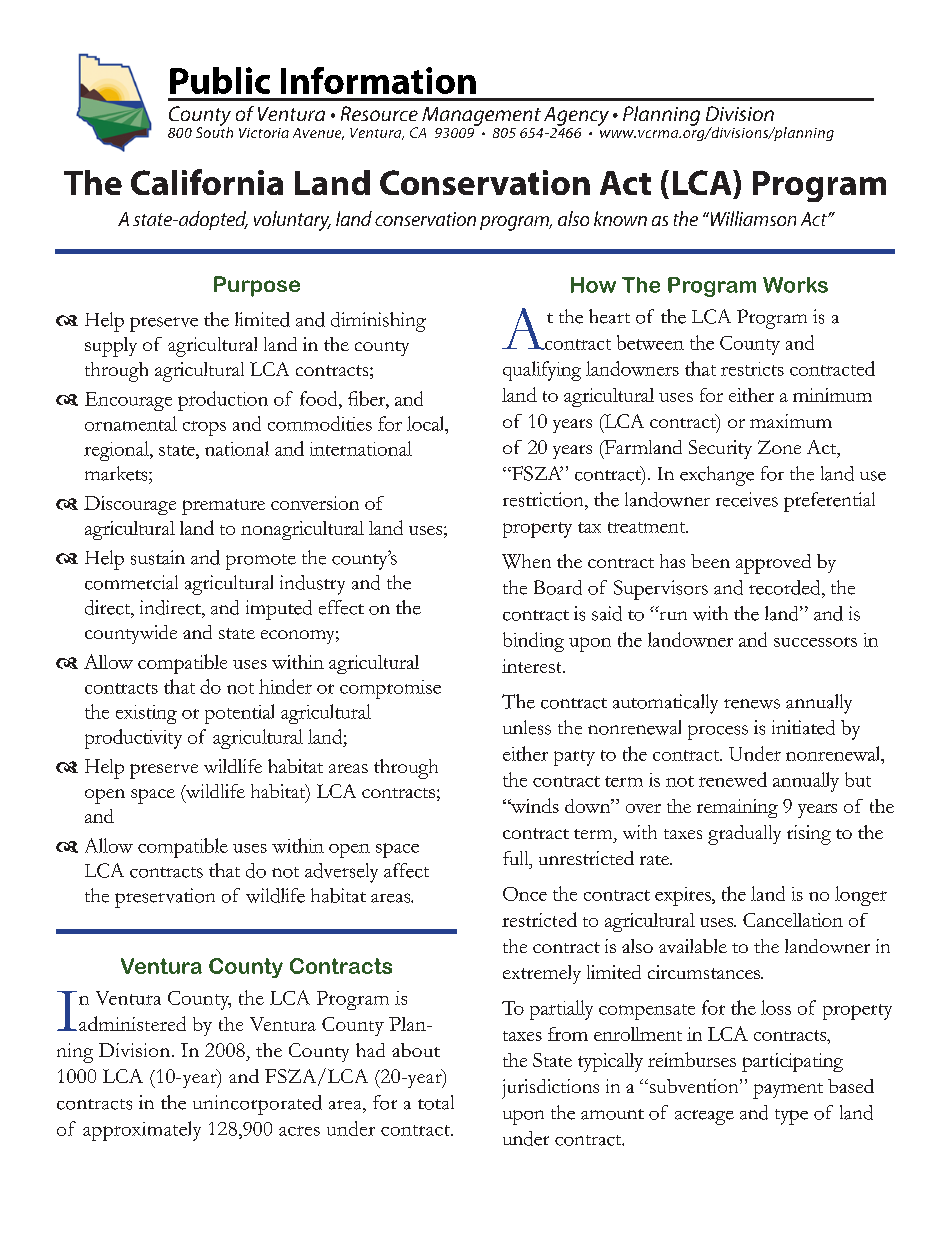 The image size is (952, 1233). I want to click on premature, so click(223, 507).
